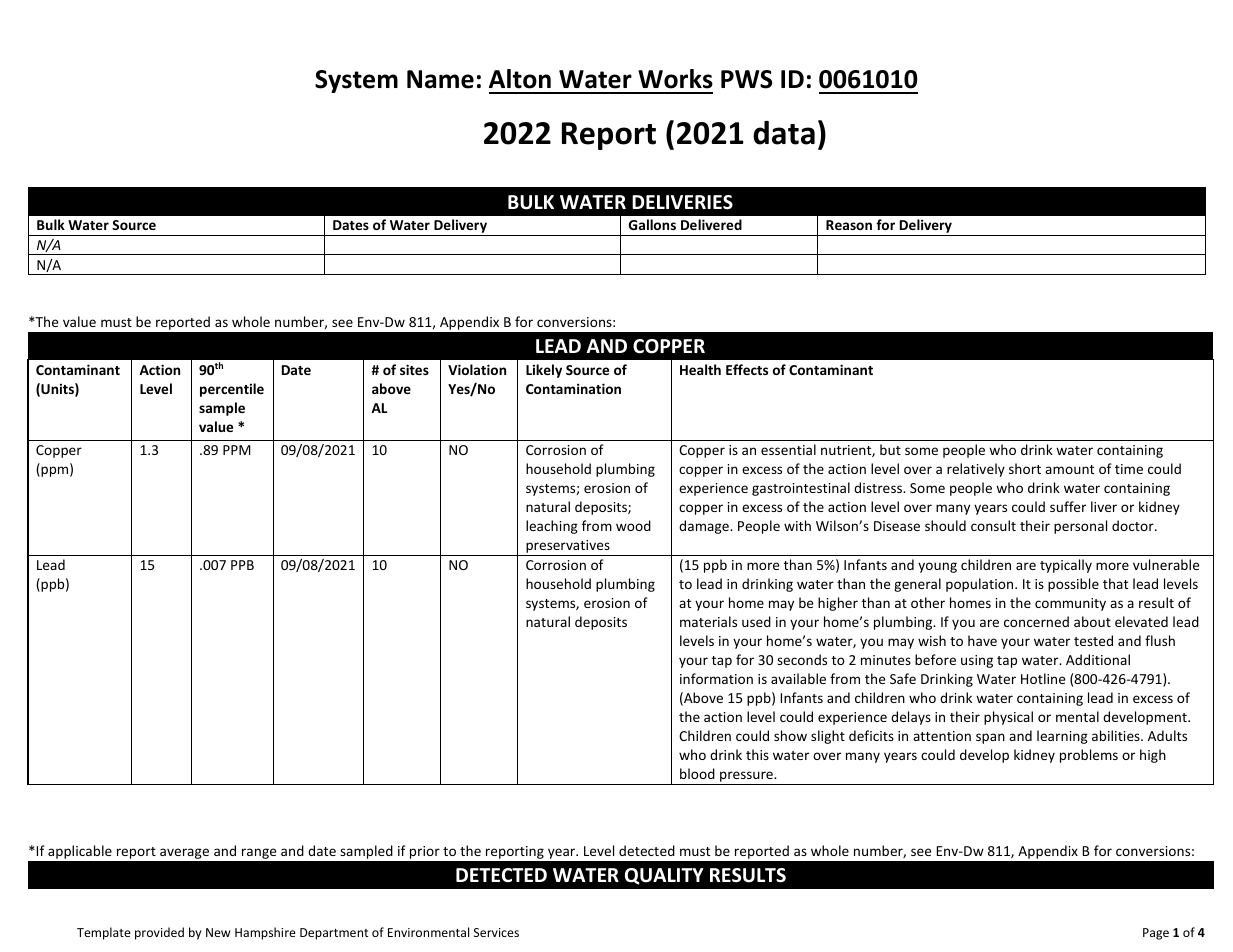 This screenshot has height=952, width=1233. What do you see at coordinates (746, 79) in the screenshot?
I see `PWS` at bounding box center [746, 79].
